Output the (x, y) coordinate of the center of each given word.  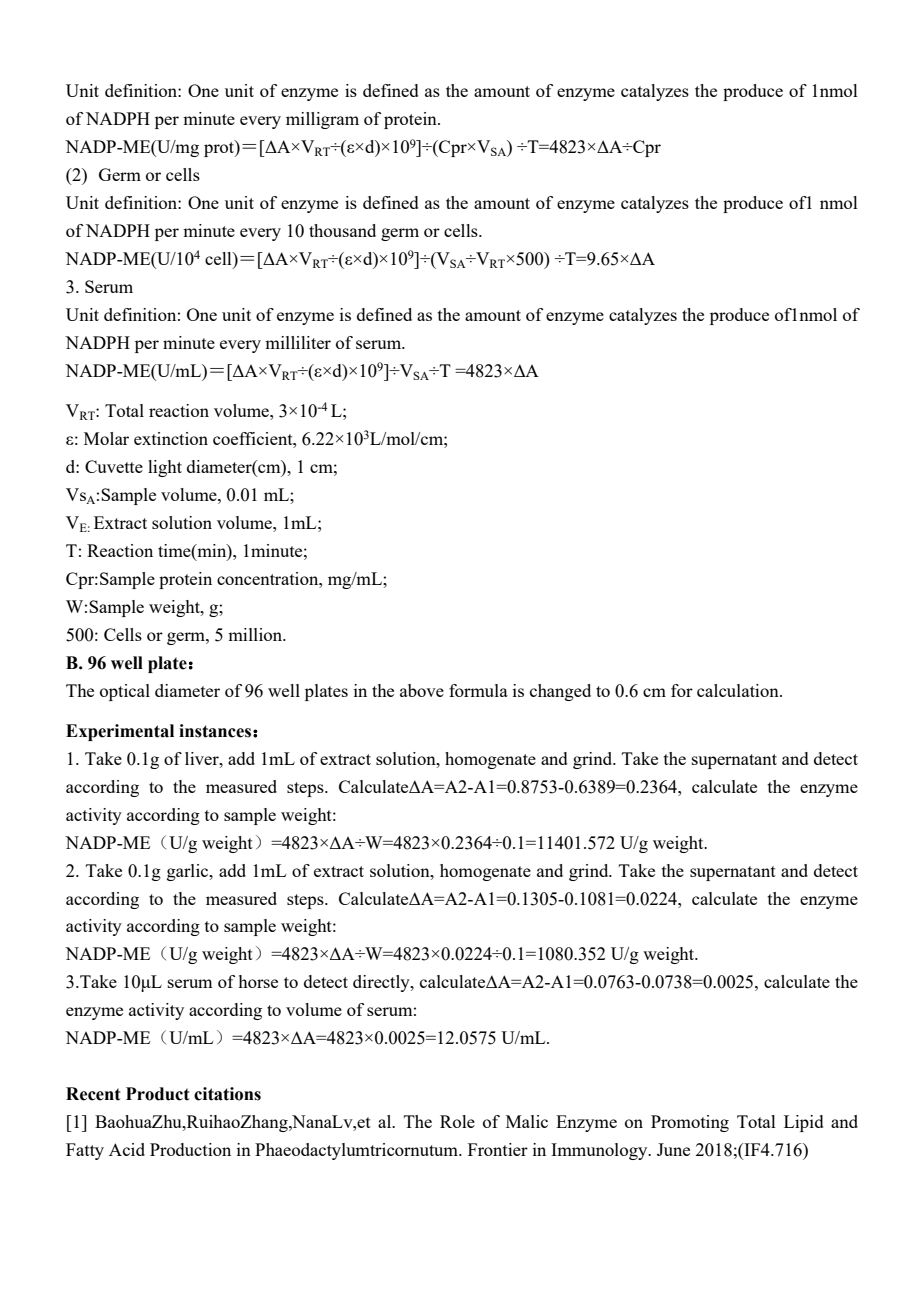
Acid (127, 1149)
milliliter (298, 342)
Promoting (690, 1123)
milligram (322, 120)
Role (457, 1121)
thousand (342, 230)
